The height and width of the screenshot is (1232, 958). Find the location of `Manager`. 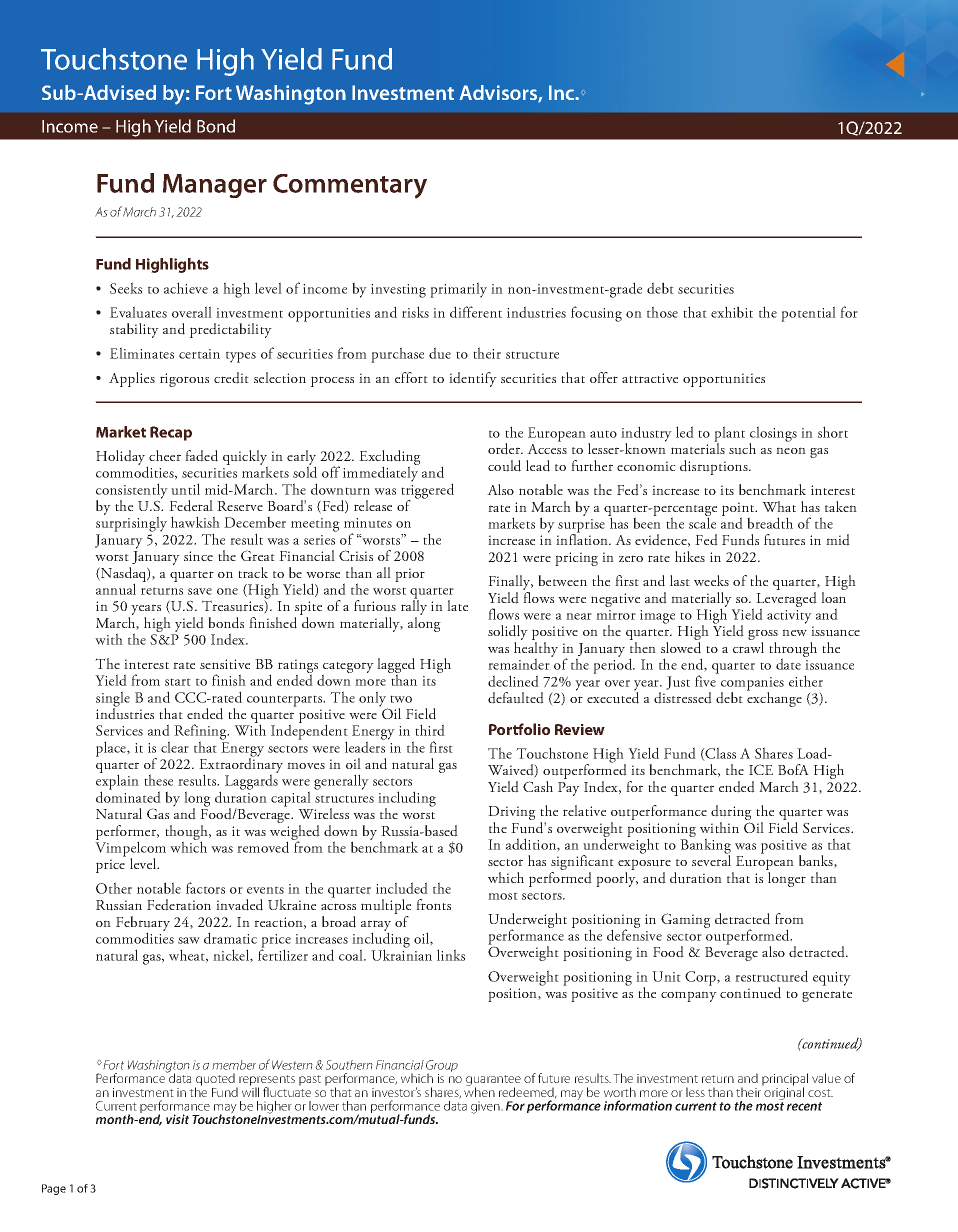

Manager is located at coordinates (215, 186).
